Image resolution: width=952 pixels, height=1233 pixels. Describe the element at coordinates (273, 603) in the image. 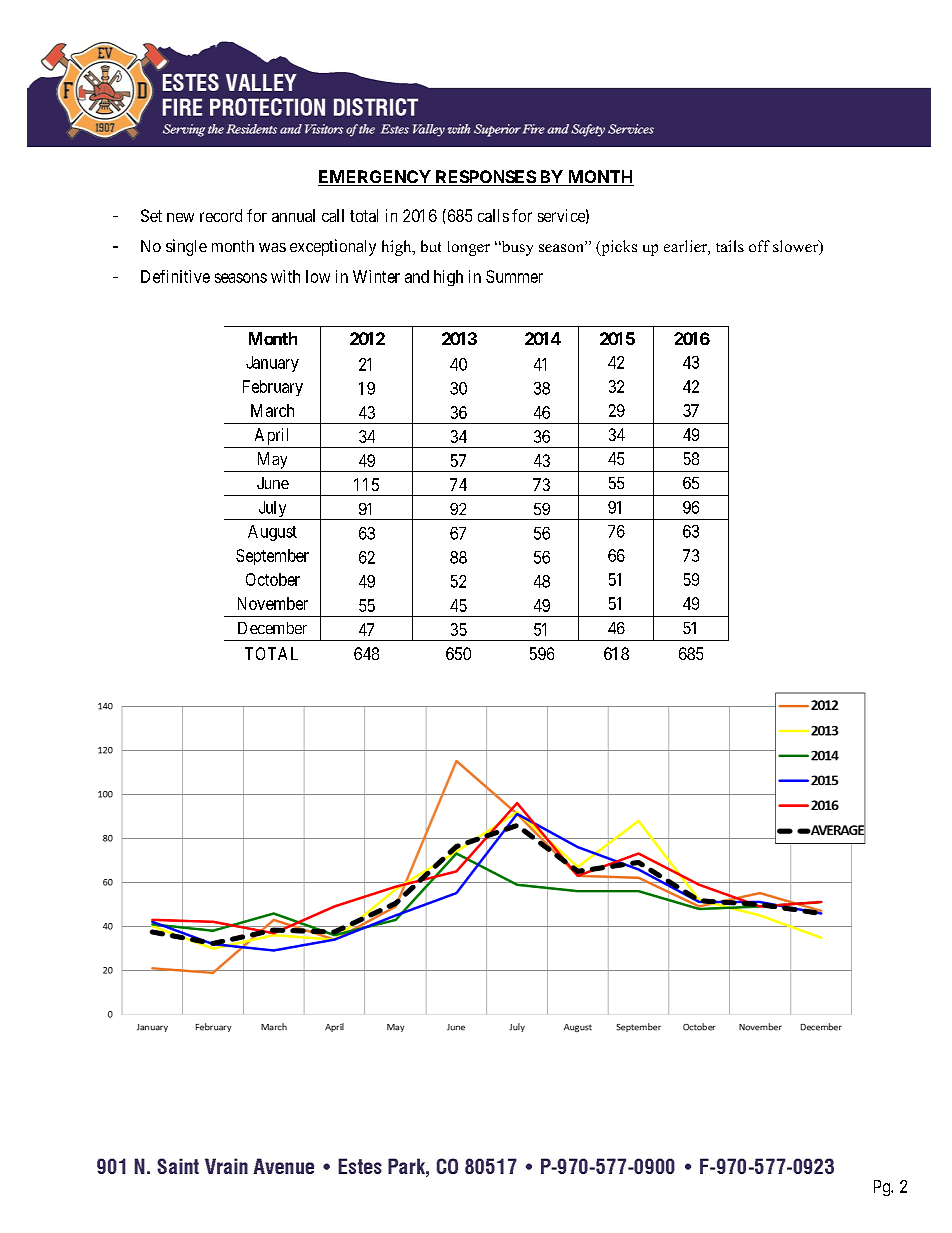

I see `November` at that location.
